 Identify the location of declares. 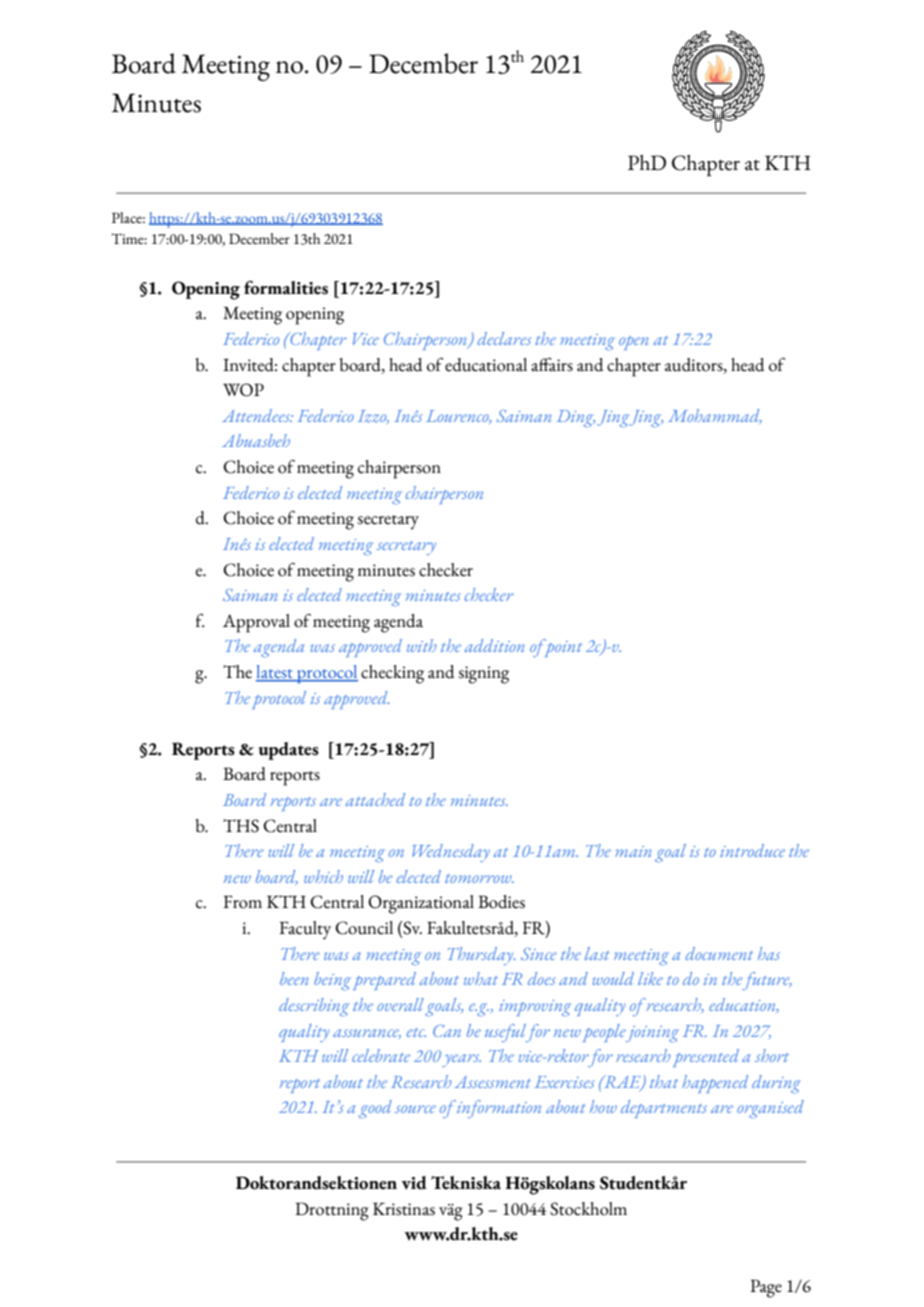
(504, 338).
